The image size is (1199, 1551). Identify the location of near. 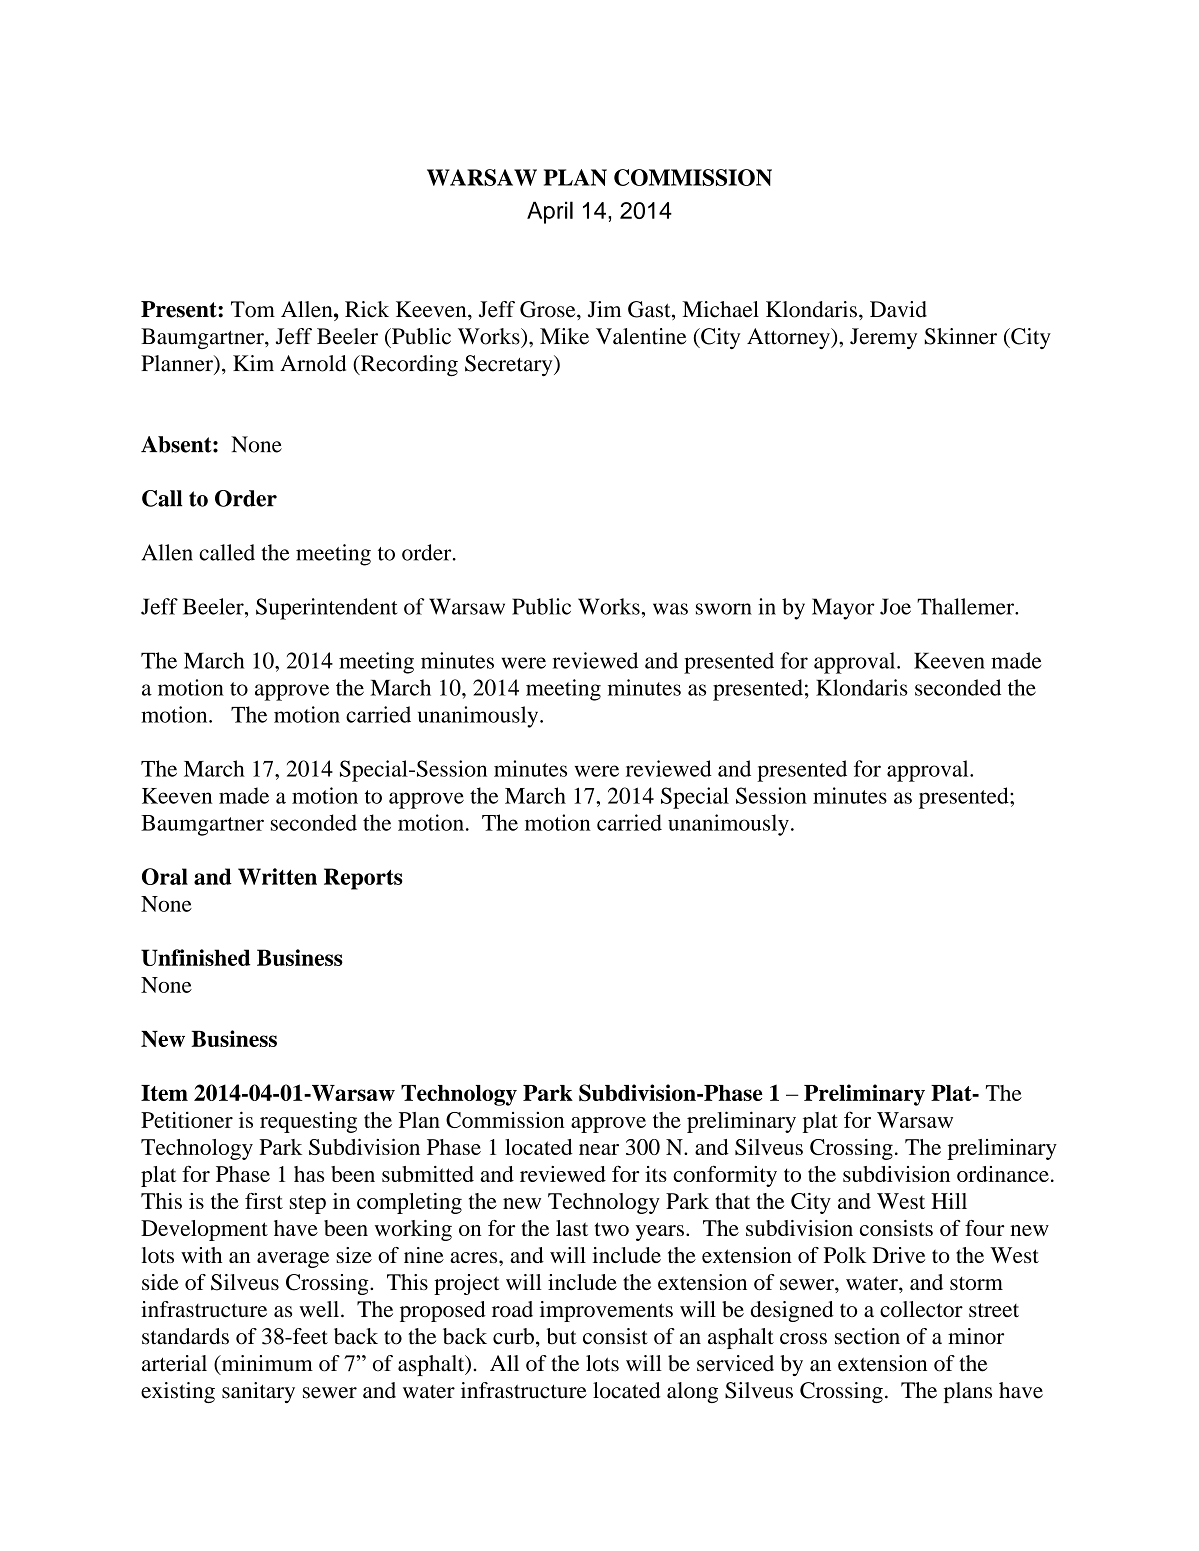
(599, 1149).
